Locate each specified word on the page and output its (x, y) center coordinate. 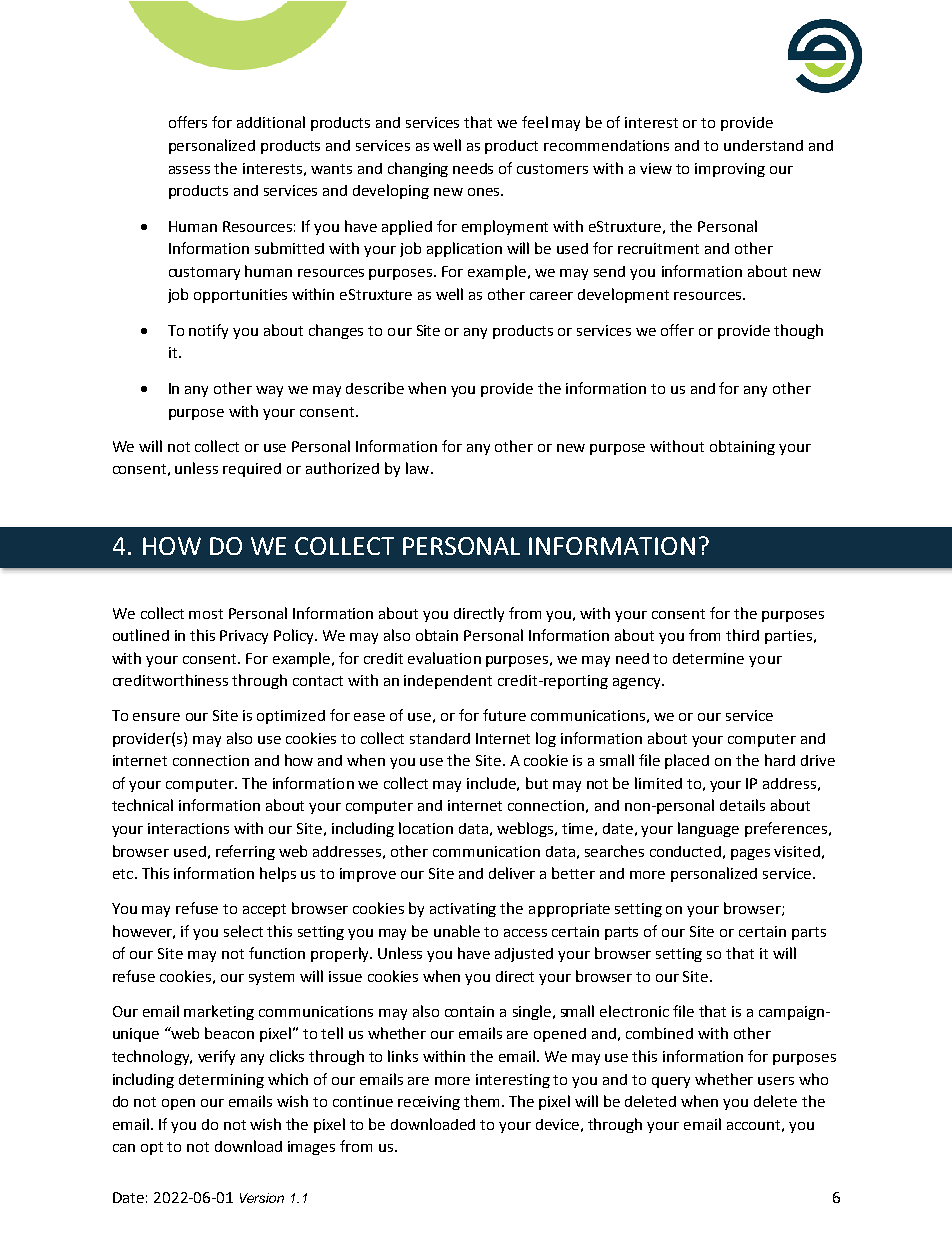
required (252, 470)
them (481, 1101)
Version (262, 1198)
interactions (188, 828)
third (742, 635)
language (708, 829)
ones (485, 192)
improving (730, 170)
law (419, 468)
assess (189, 170)
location (426, 828)
